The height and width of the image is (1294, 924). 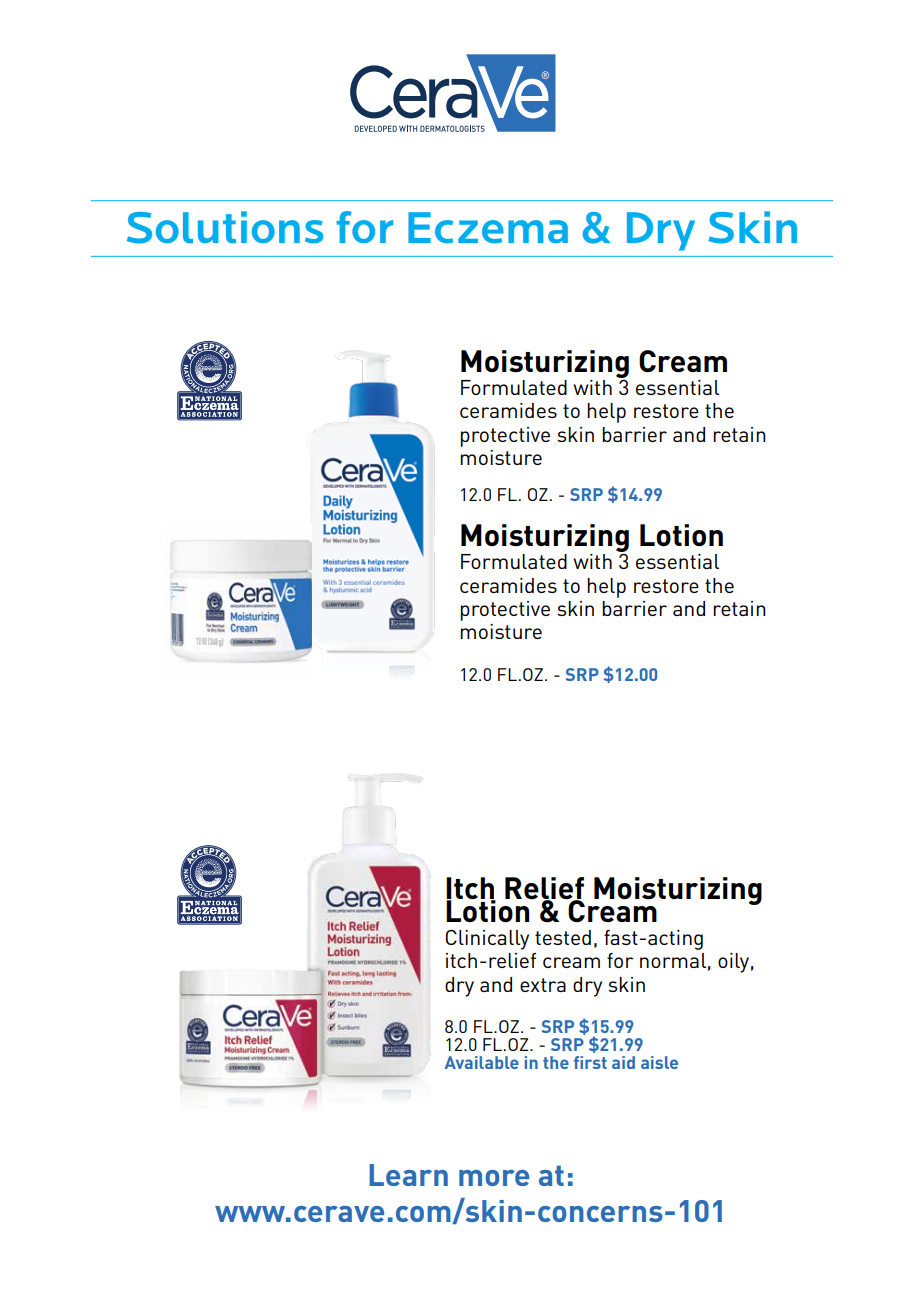 What do you see at coordinates (543, 985) in the image?
I see `extra` at bounding box center [543, 985].
